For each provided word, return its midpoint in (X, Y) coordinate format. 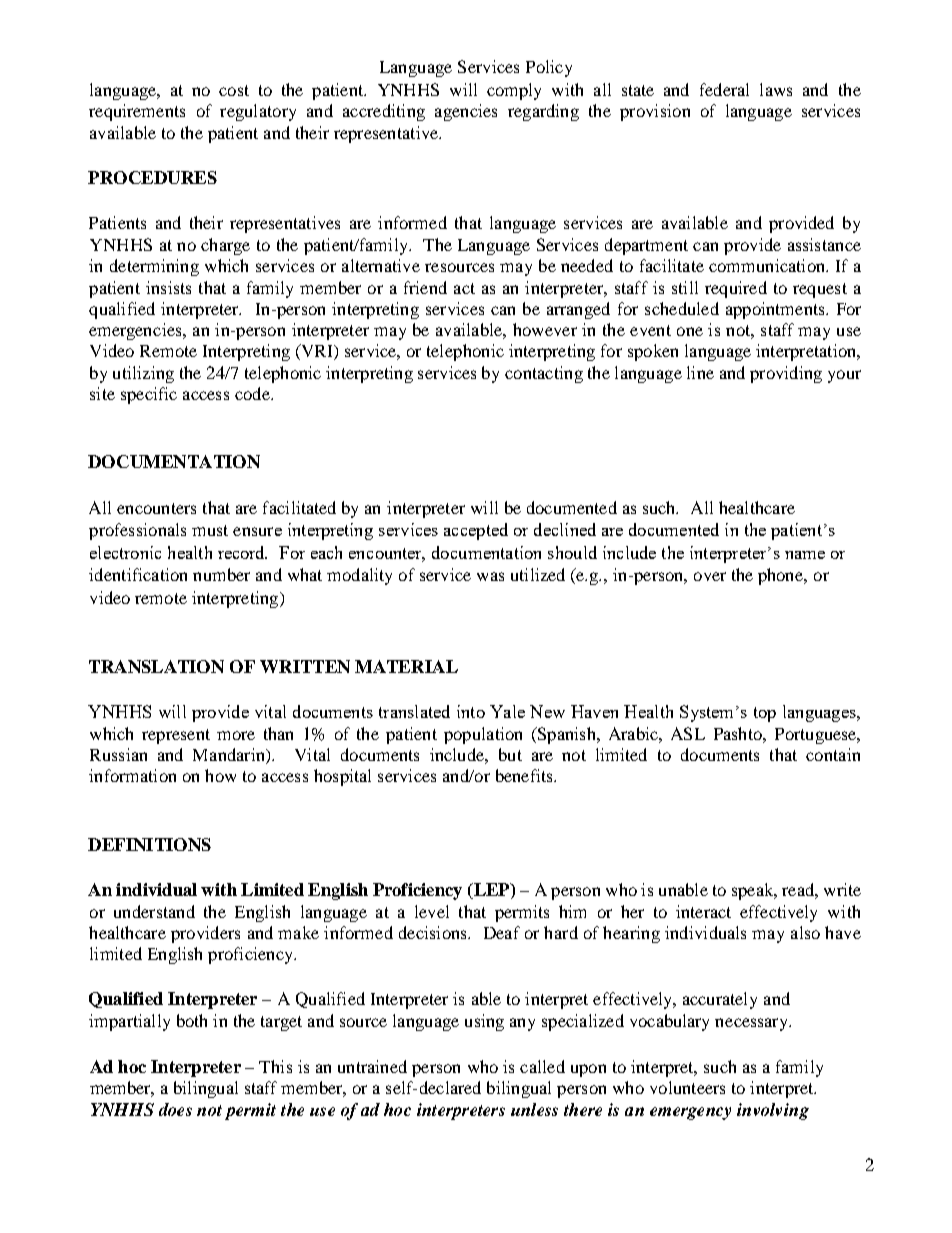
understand (154, 911)
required (736, 289)
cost (234, 90)
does (175, 1109)
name (805, 555)
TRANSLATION (156, 666)
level (432, 911)
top (765, 714)
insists (168, 287)
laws (776, 89)
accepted (476, 531)
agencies (466, 112)
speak (754, 891)
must (210, 530)
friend (425, 287)
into (471, 711)
